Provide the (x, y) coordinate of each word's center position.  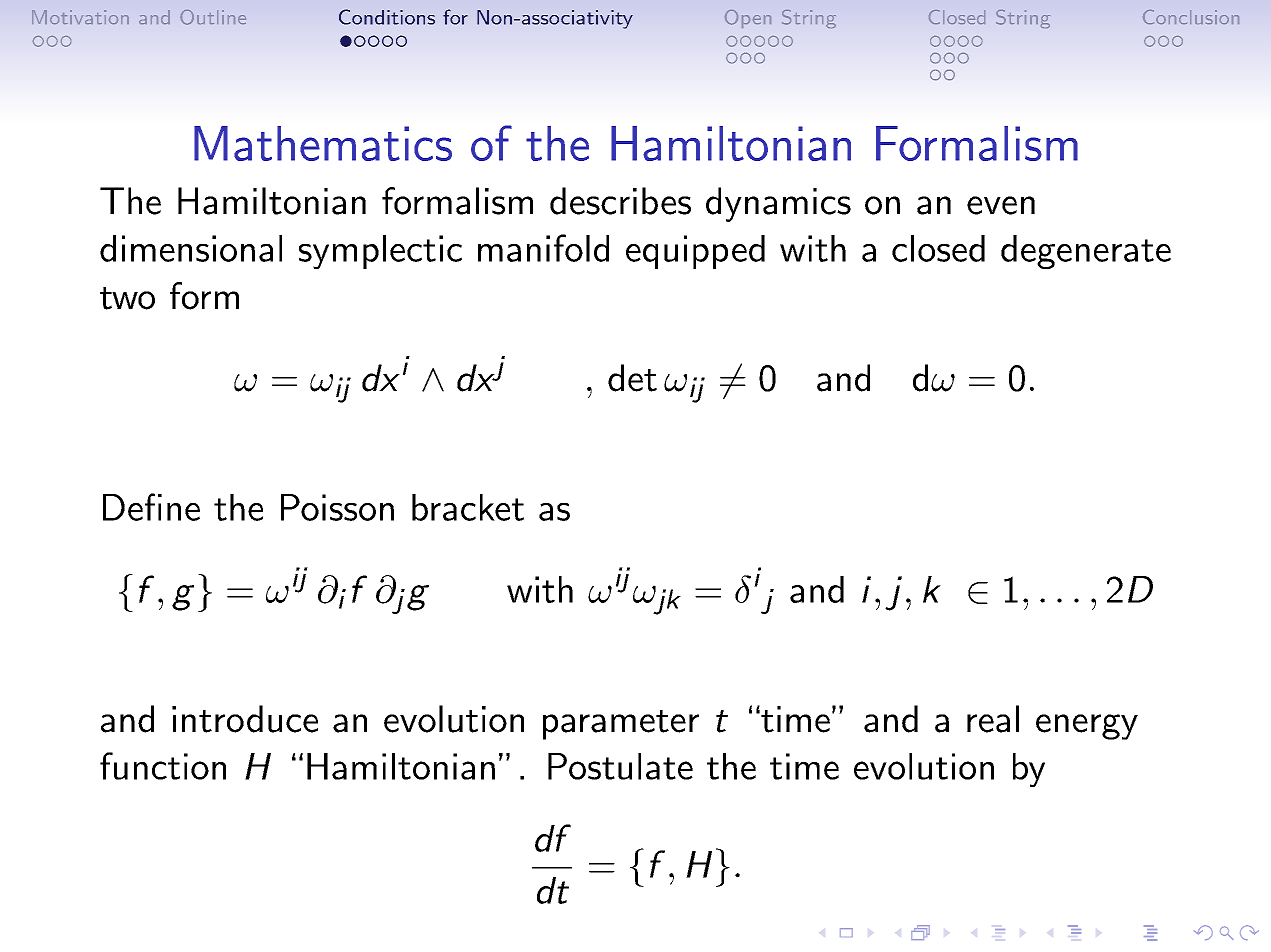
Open (748, 19)
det (632, 378)
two (127, 298)
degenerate (1086, 252)
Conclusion (1191, 17)
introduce (245, 719)
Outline (213, 17)
